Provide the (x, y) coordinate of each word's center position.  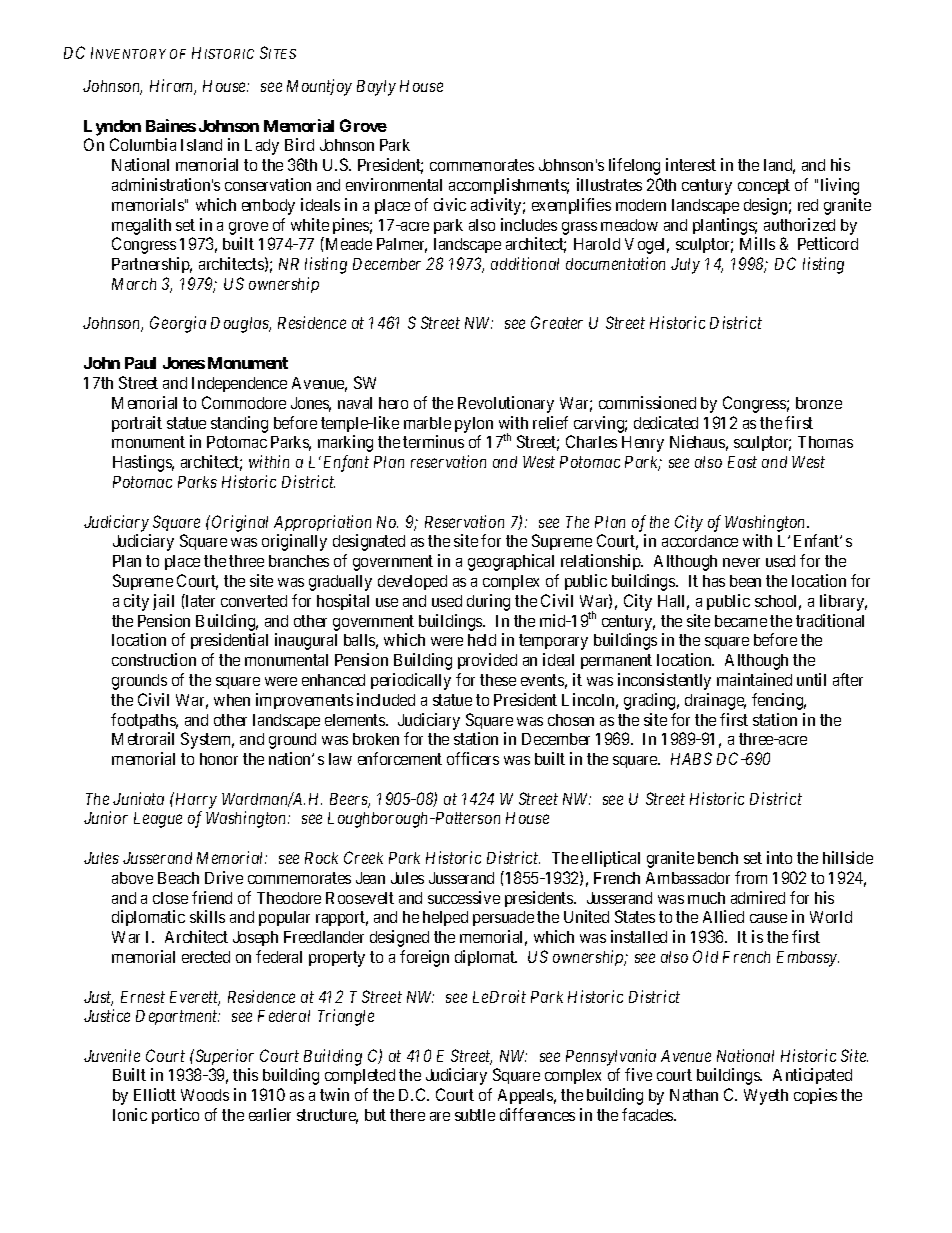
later (199, 600)
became (741, 621)
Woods (205, 1095)
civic (450, 204)
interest (691, 164)
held (482, 640)
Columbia (143, 144)
